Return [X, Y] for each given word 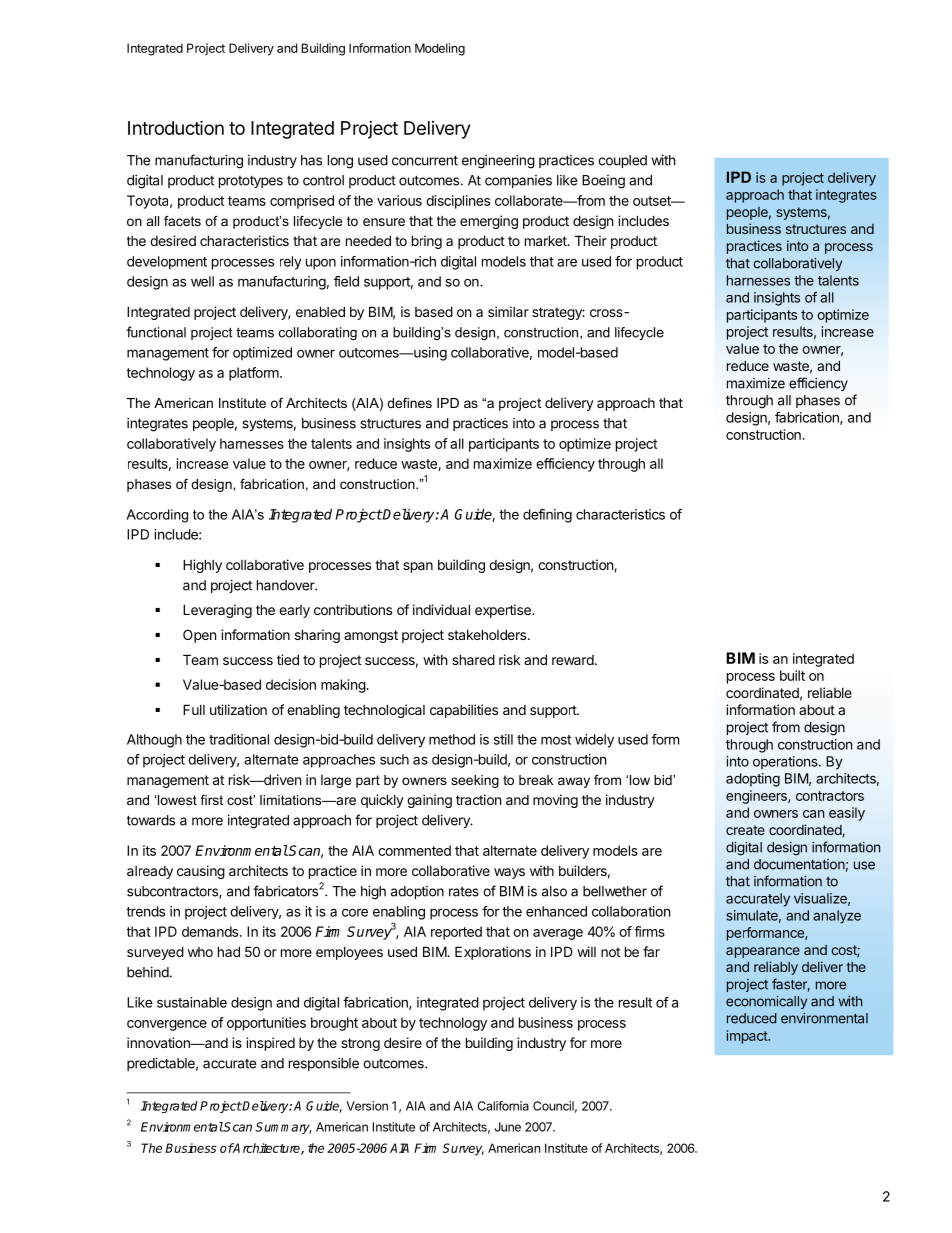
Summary [283, 1128]
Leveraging [217, 611]
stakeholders [488, 634]
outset [653, 201]
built [792, 675]
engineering [498, 162]
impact [748, 1037]
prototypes [251, 181]
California [503, 1106]
